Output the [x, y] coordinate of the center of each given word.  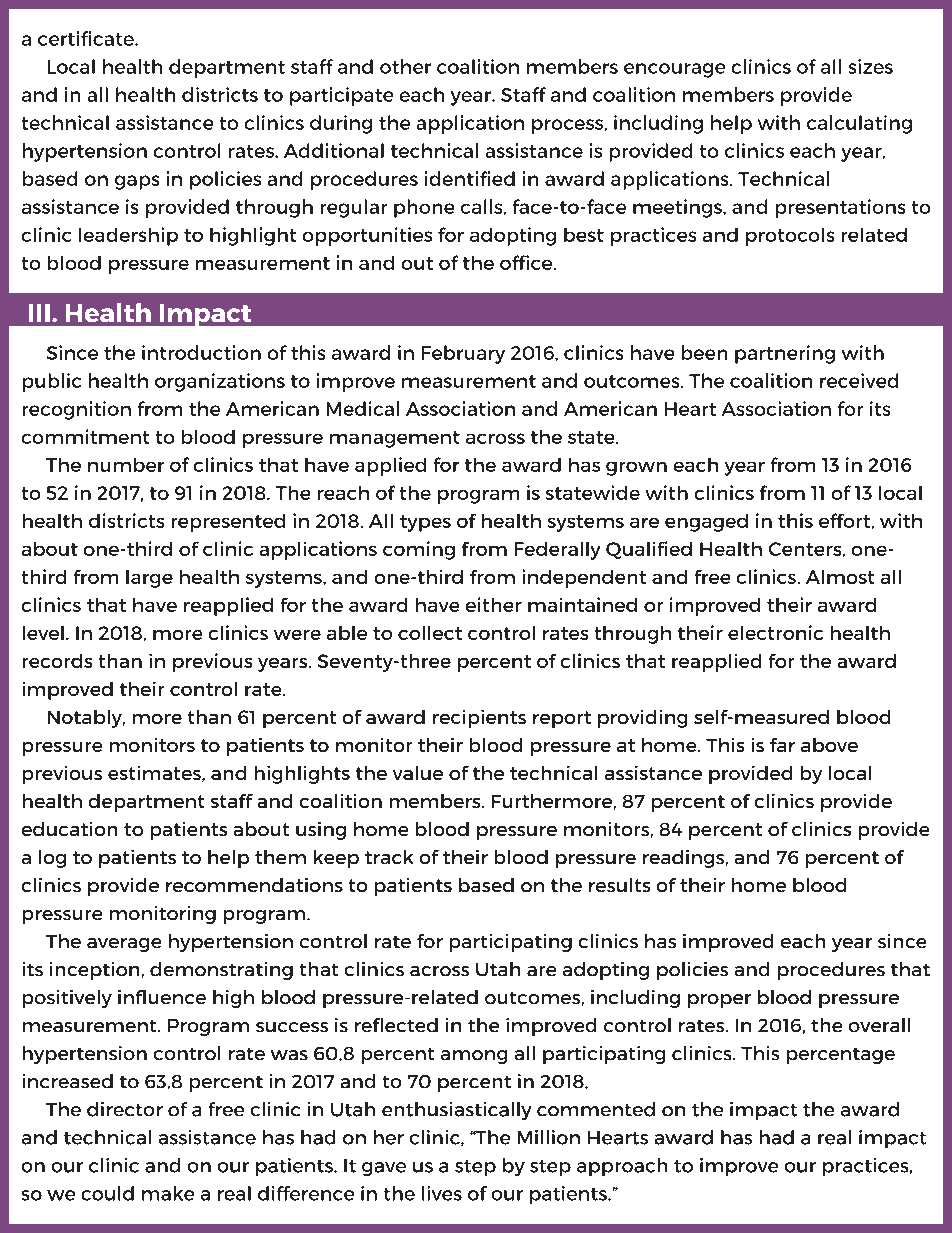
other [405, 66]
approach [622, 1167]
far [782, 745]
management [395, 439]
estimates [155, 774]
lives [442, 1193]
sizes [871, 66]
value [418, 773]
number [126, 465]
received [859, 380]
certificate [87, 38]
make [168, 1193]
